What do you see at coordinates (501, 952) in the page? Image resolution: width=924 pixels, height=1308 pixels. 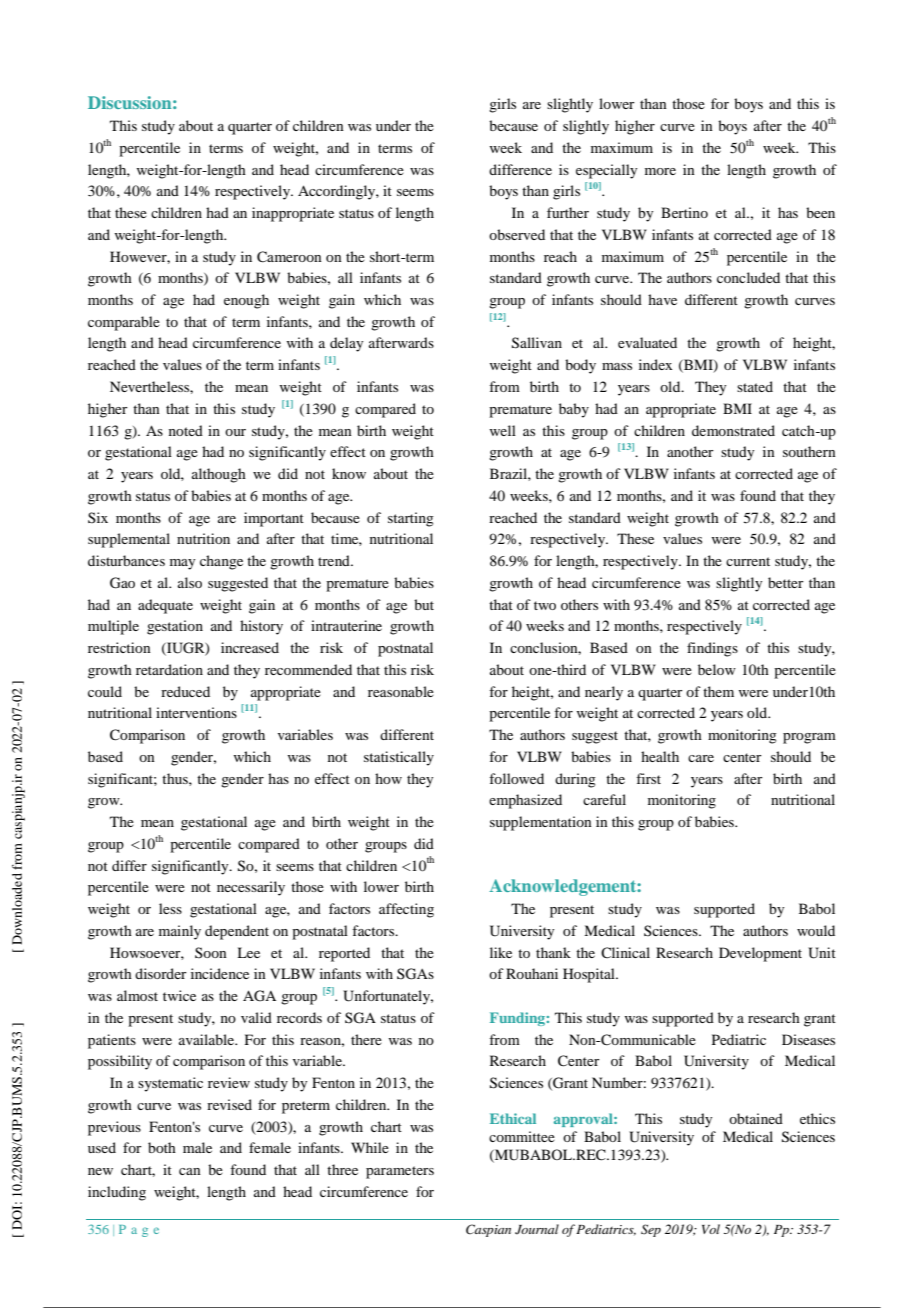 I see `like` at bounding box center [501, 952].
